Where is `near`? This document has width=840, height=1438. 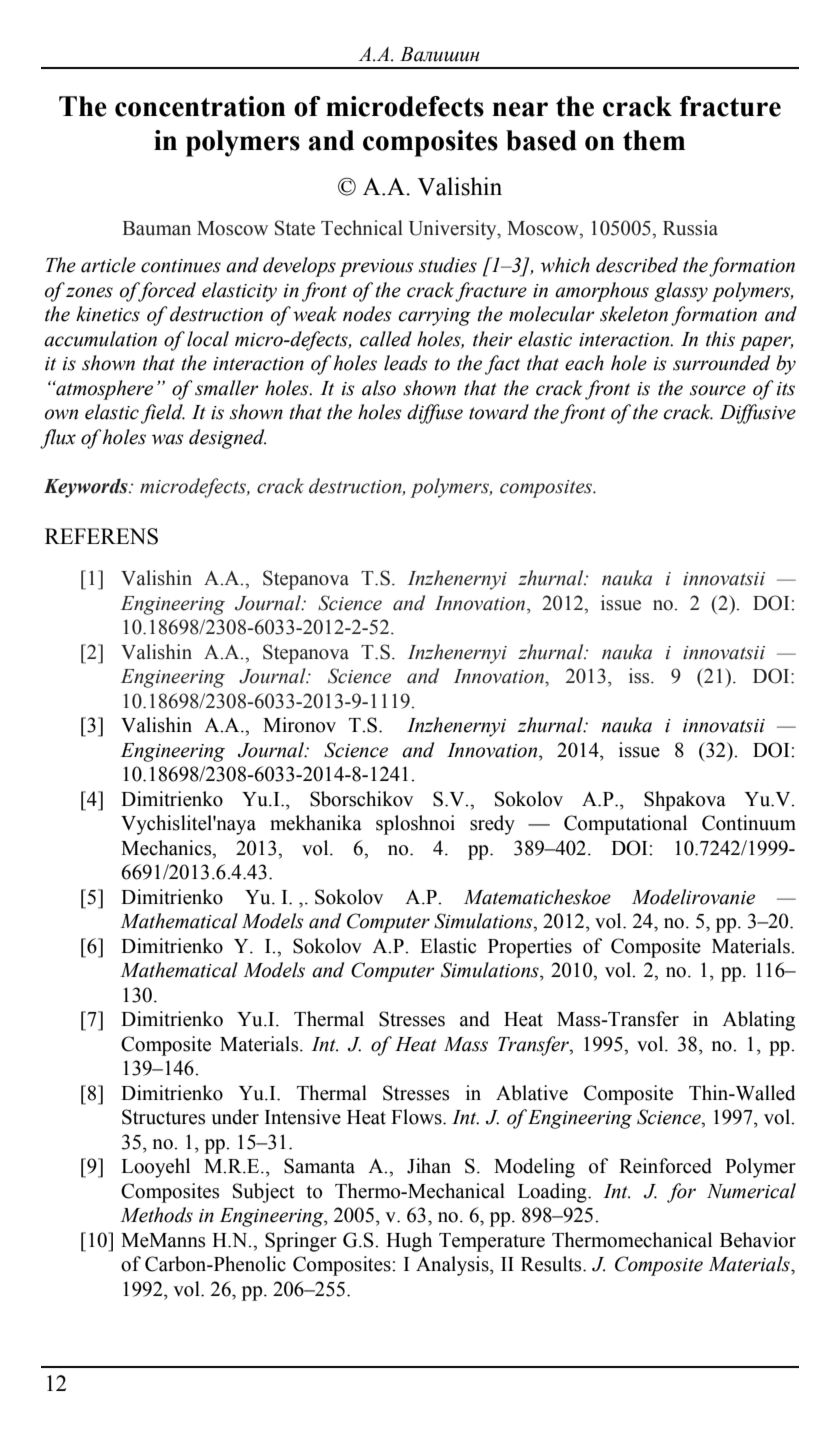 near is located at coordinates (520, 109).
